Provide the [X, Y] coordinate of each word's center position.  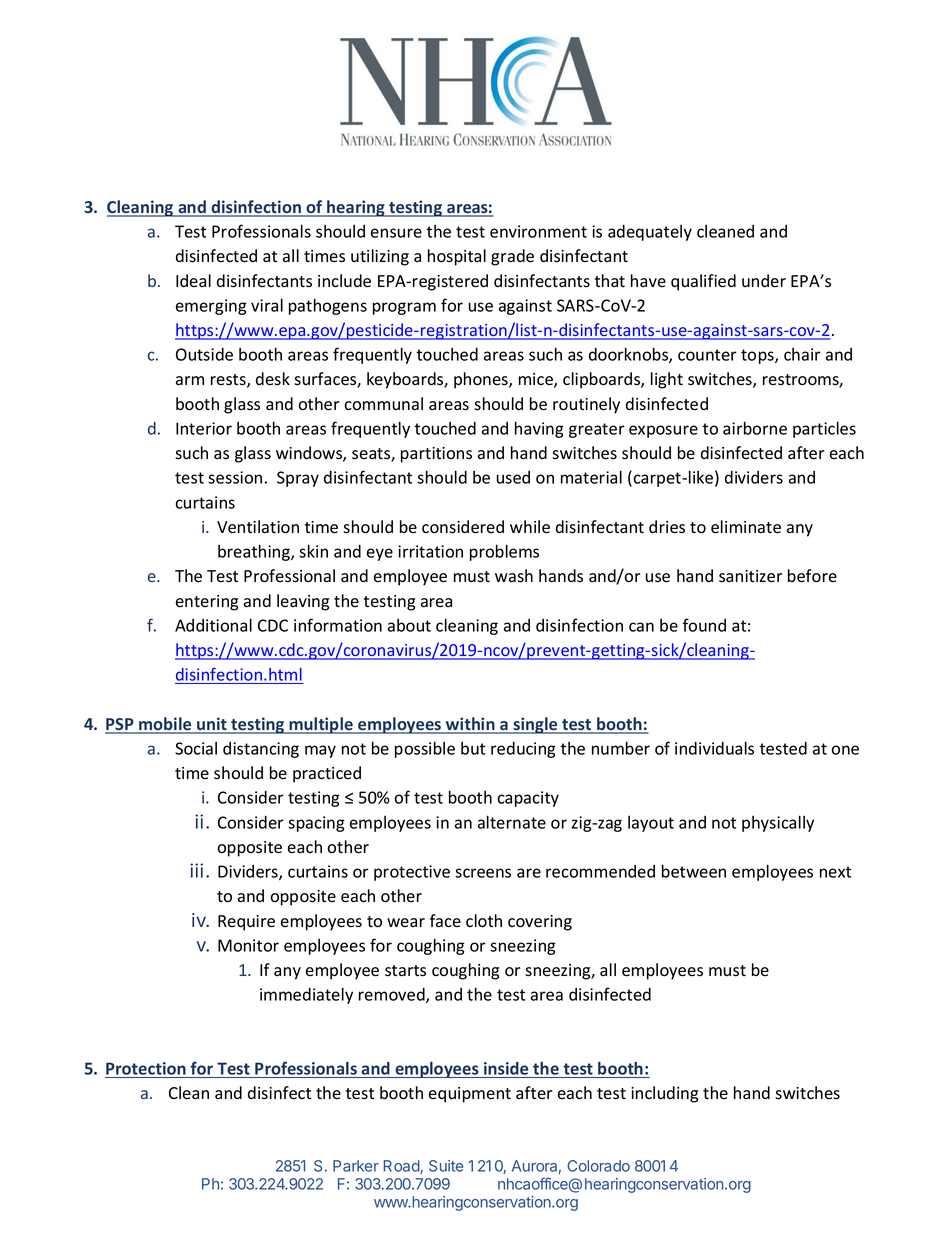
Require [246, 923]
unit [212, 725]
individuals [714, 748]
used [513, 477]
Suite [446, 1166]
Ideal [193, 280]
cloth [484, 921]
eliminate [746, 527]
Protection [146, 1070]
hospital [457, 257]
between [694, 871]
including [664, 1094]
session [235, 477]
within [470, 725]
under [764, 280]
